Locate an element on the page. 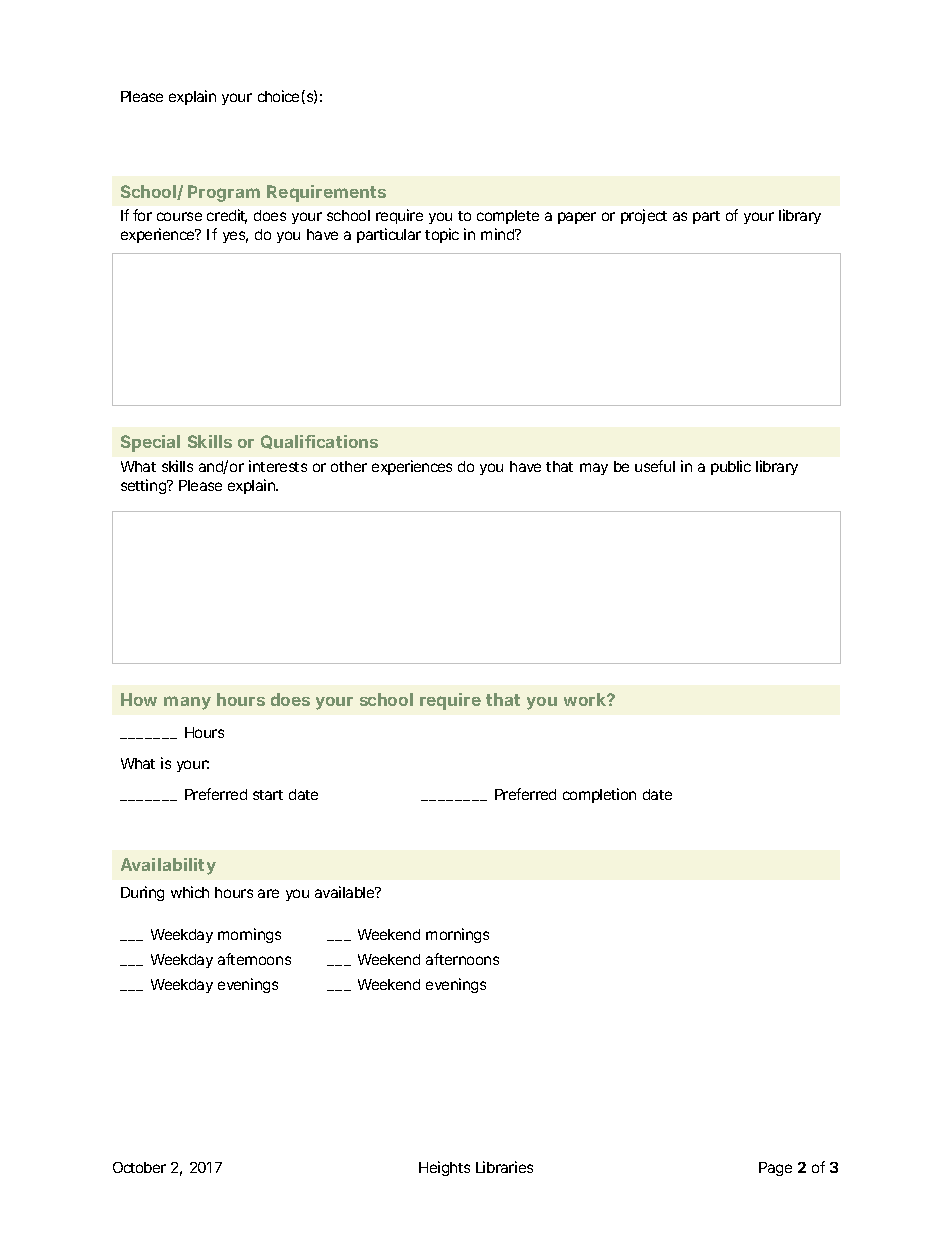 The image size is (952, 1233). Page is located at coordinates (775, 1169).
